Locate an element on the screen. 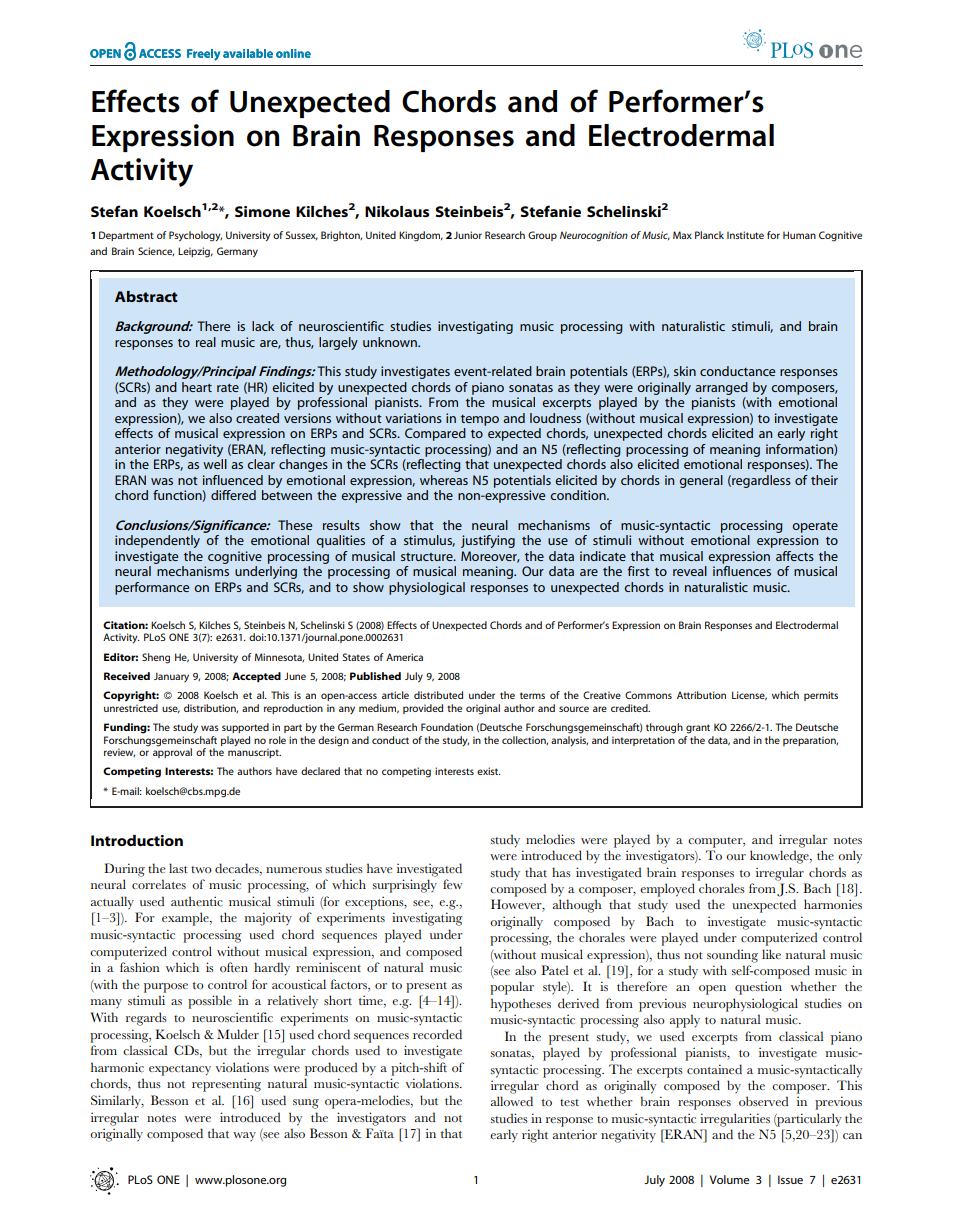  Institute is located at coordinates (745, 235).
